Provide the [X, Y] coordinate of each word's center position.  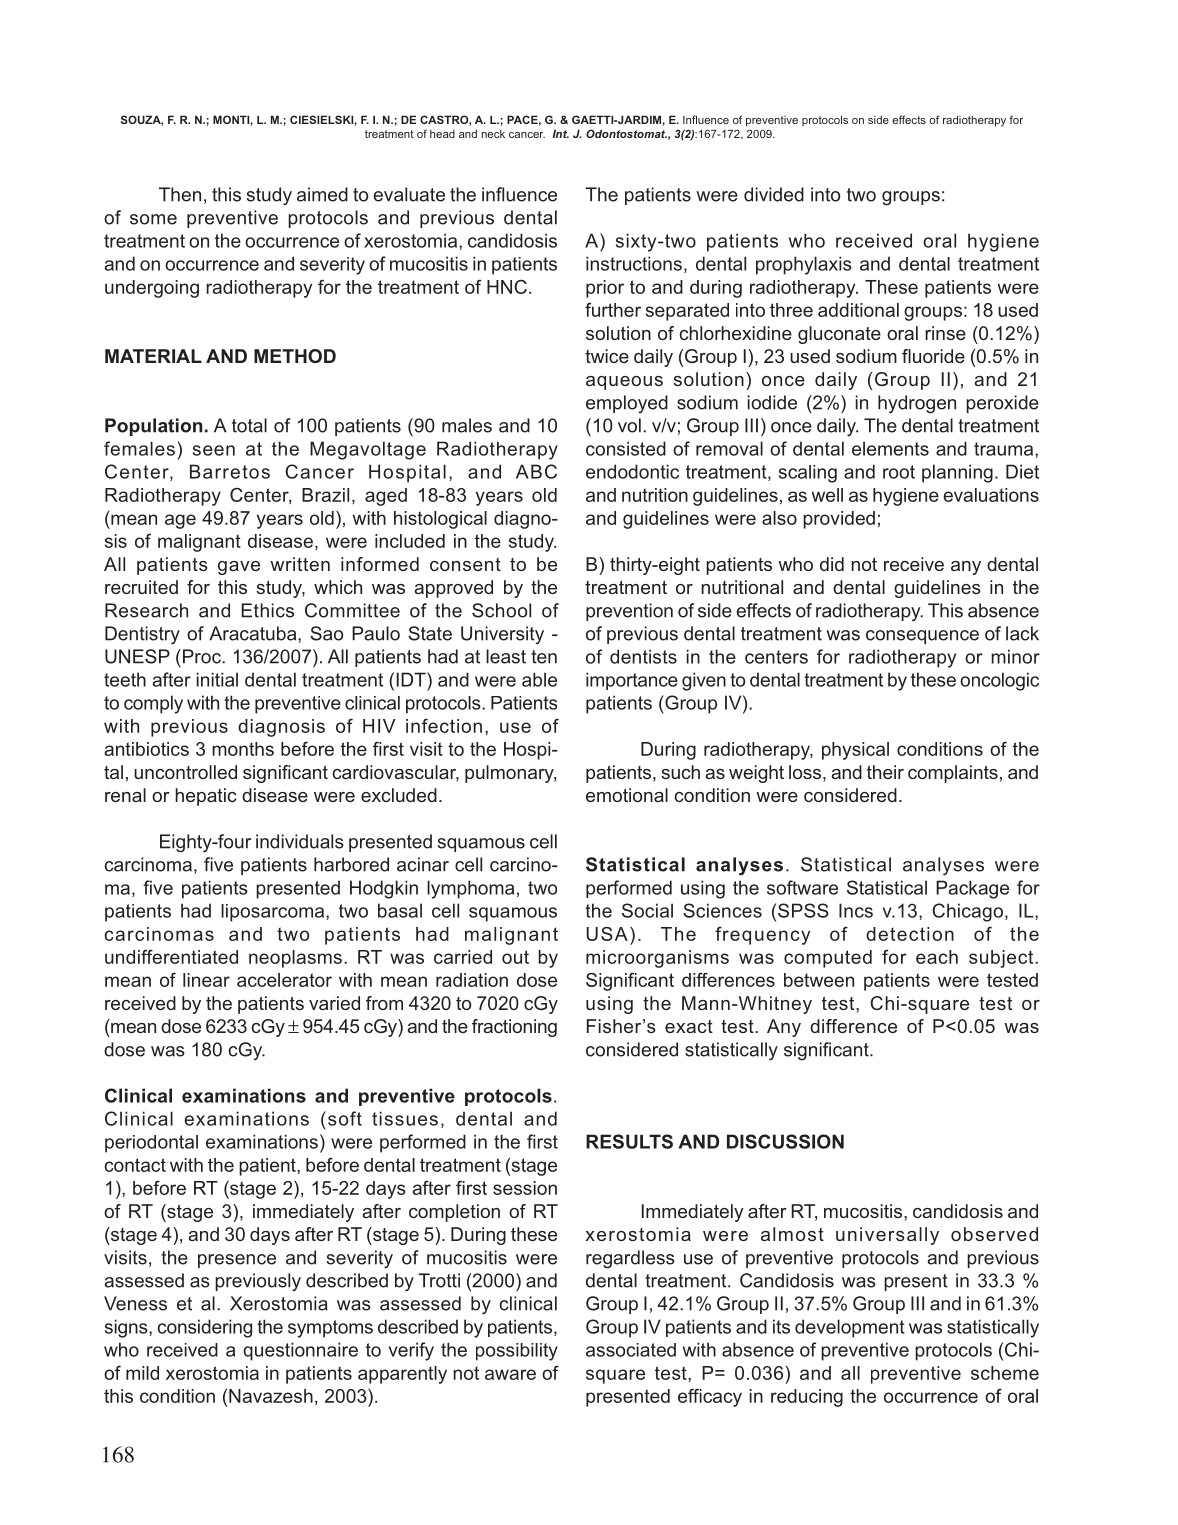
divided [774, 194]
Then [180, 194]
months [243, 749]
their [885, 772]
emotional [627, 795]
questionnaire [300, 1351]
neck [493, 134]
